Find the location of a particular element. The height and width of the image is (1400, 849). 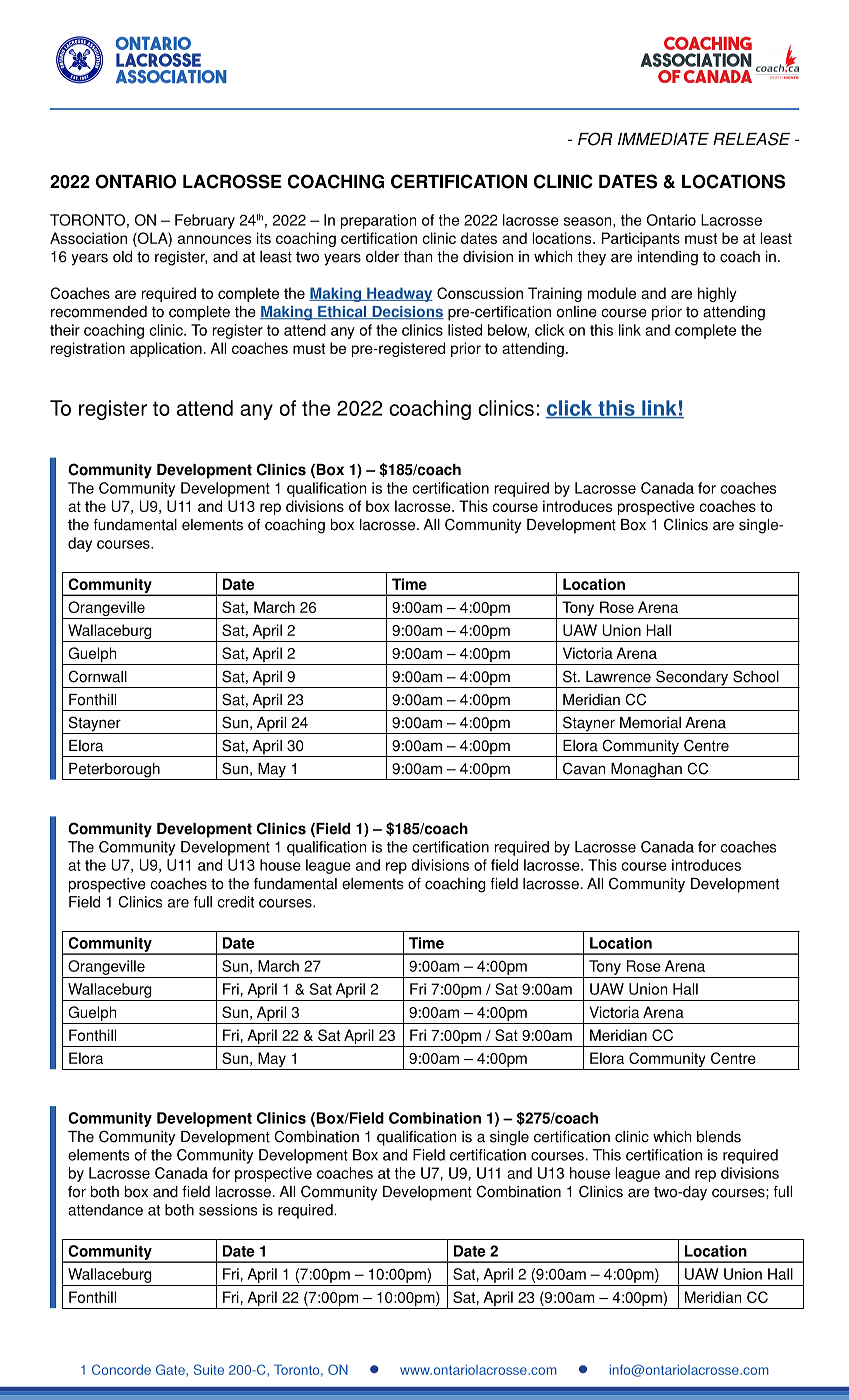

February is located at coordinates (205, 221).
